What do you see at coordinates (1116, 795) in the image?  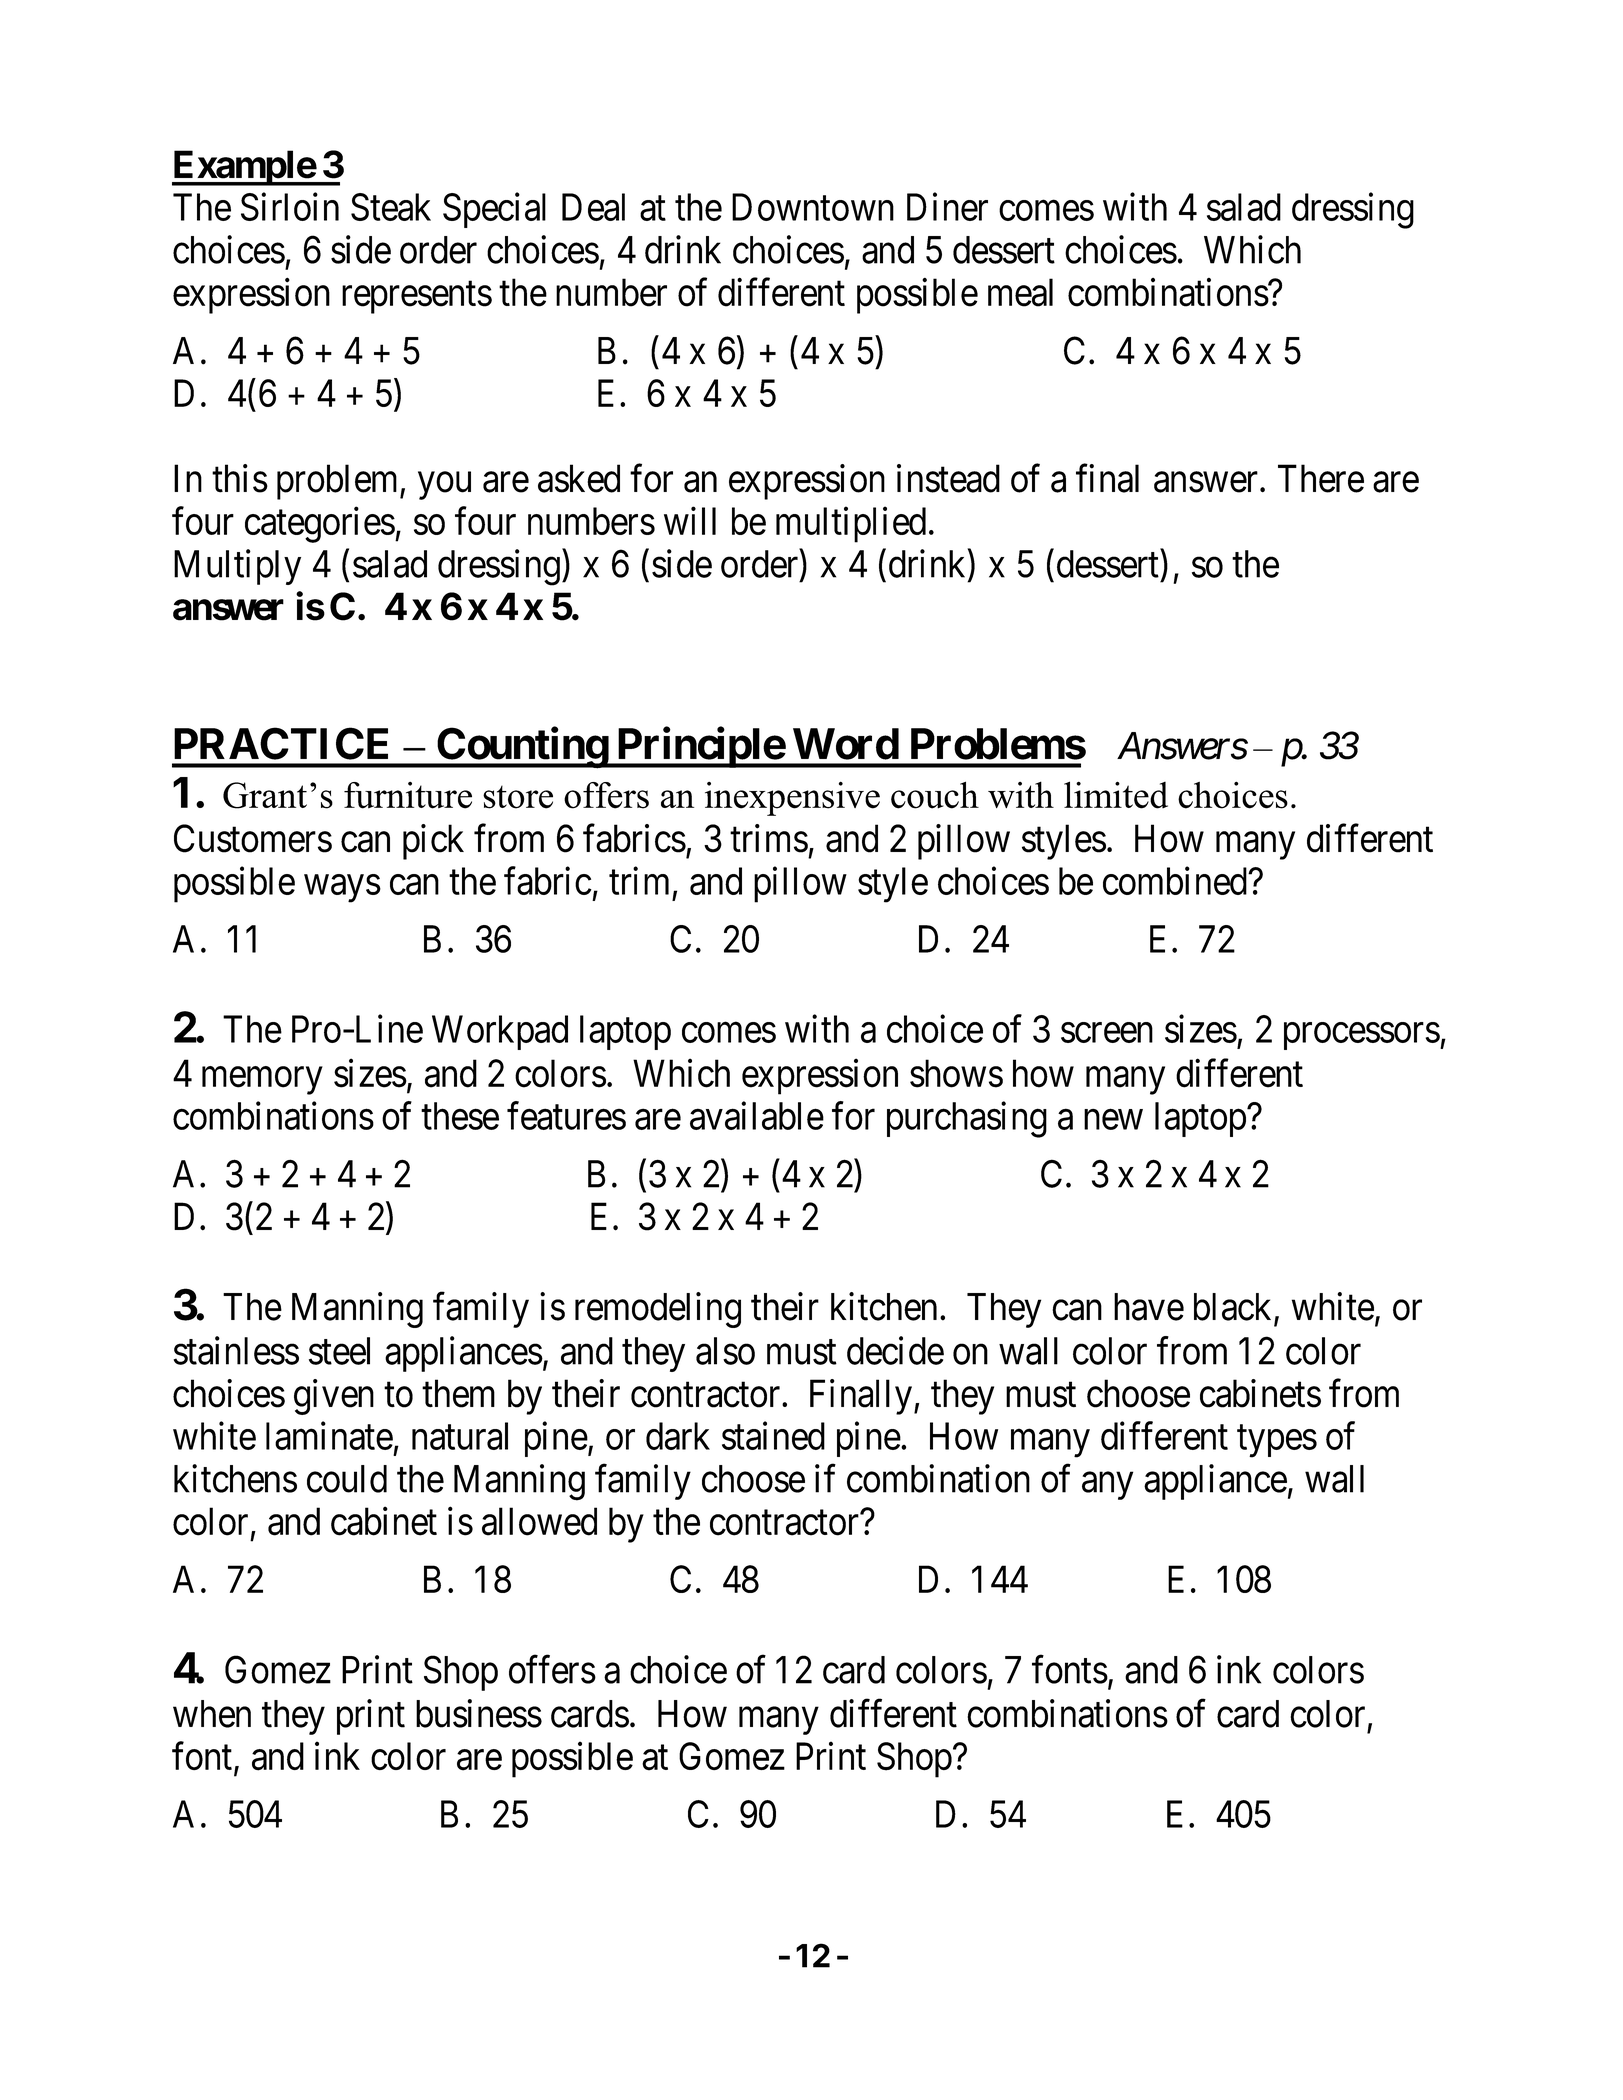 I see `limited` at bounding box center [1116, 795].
